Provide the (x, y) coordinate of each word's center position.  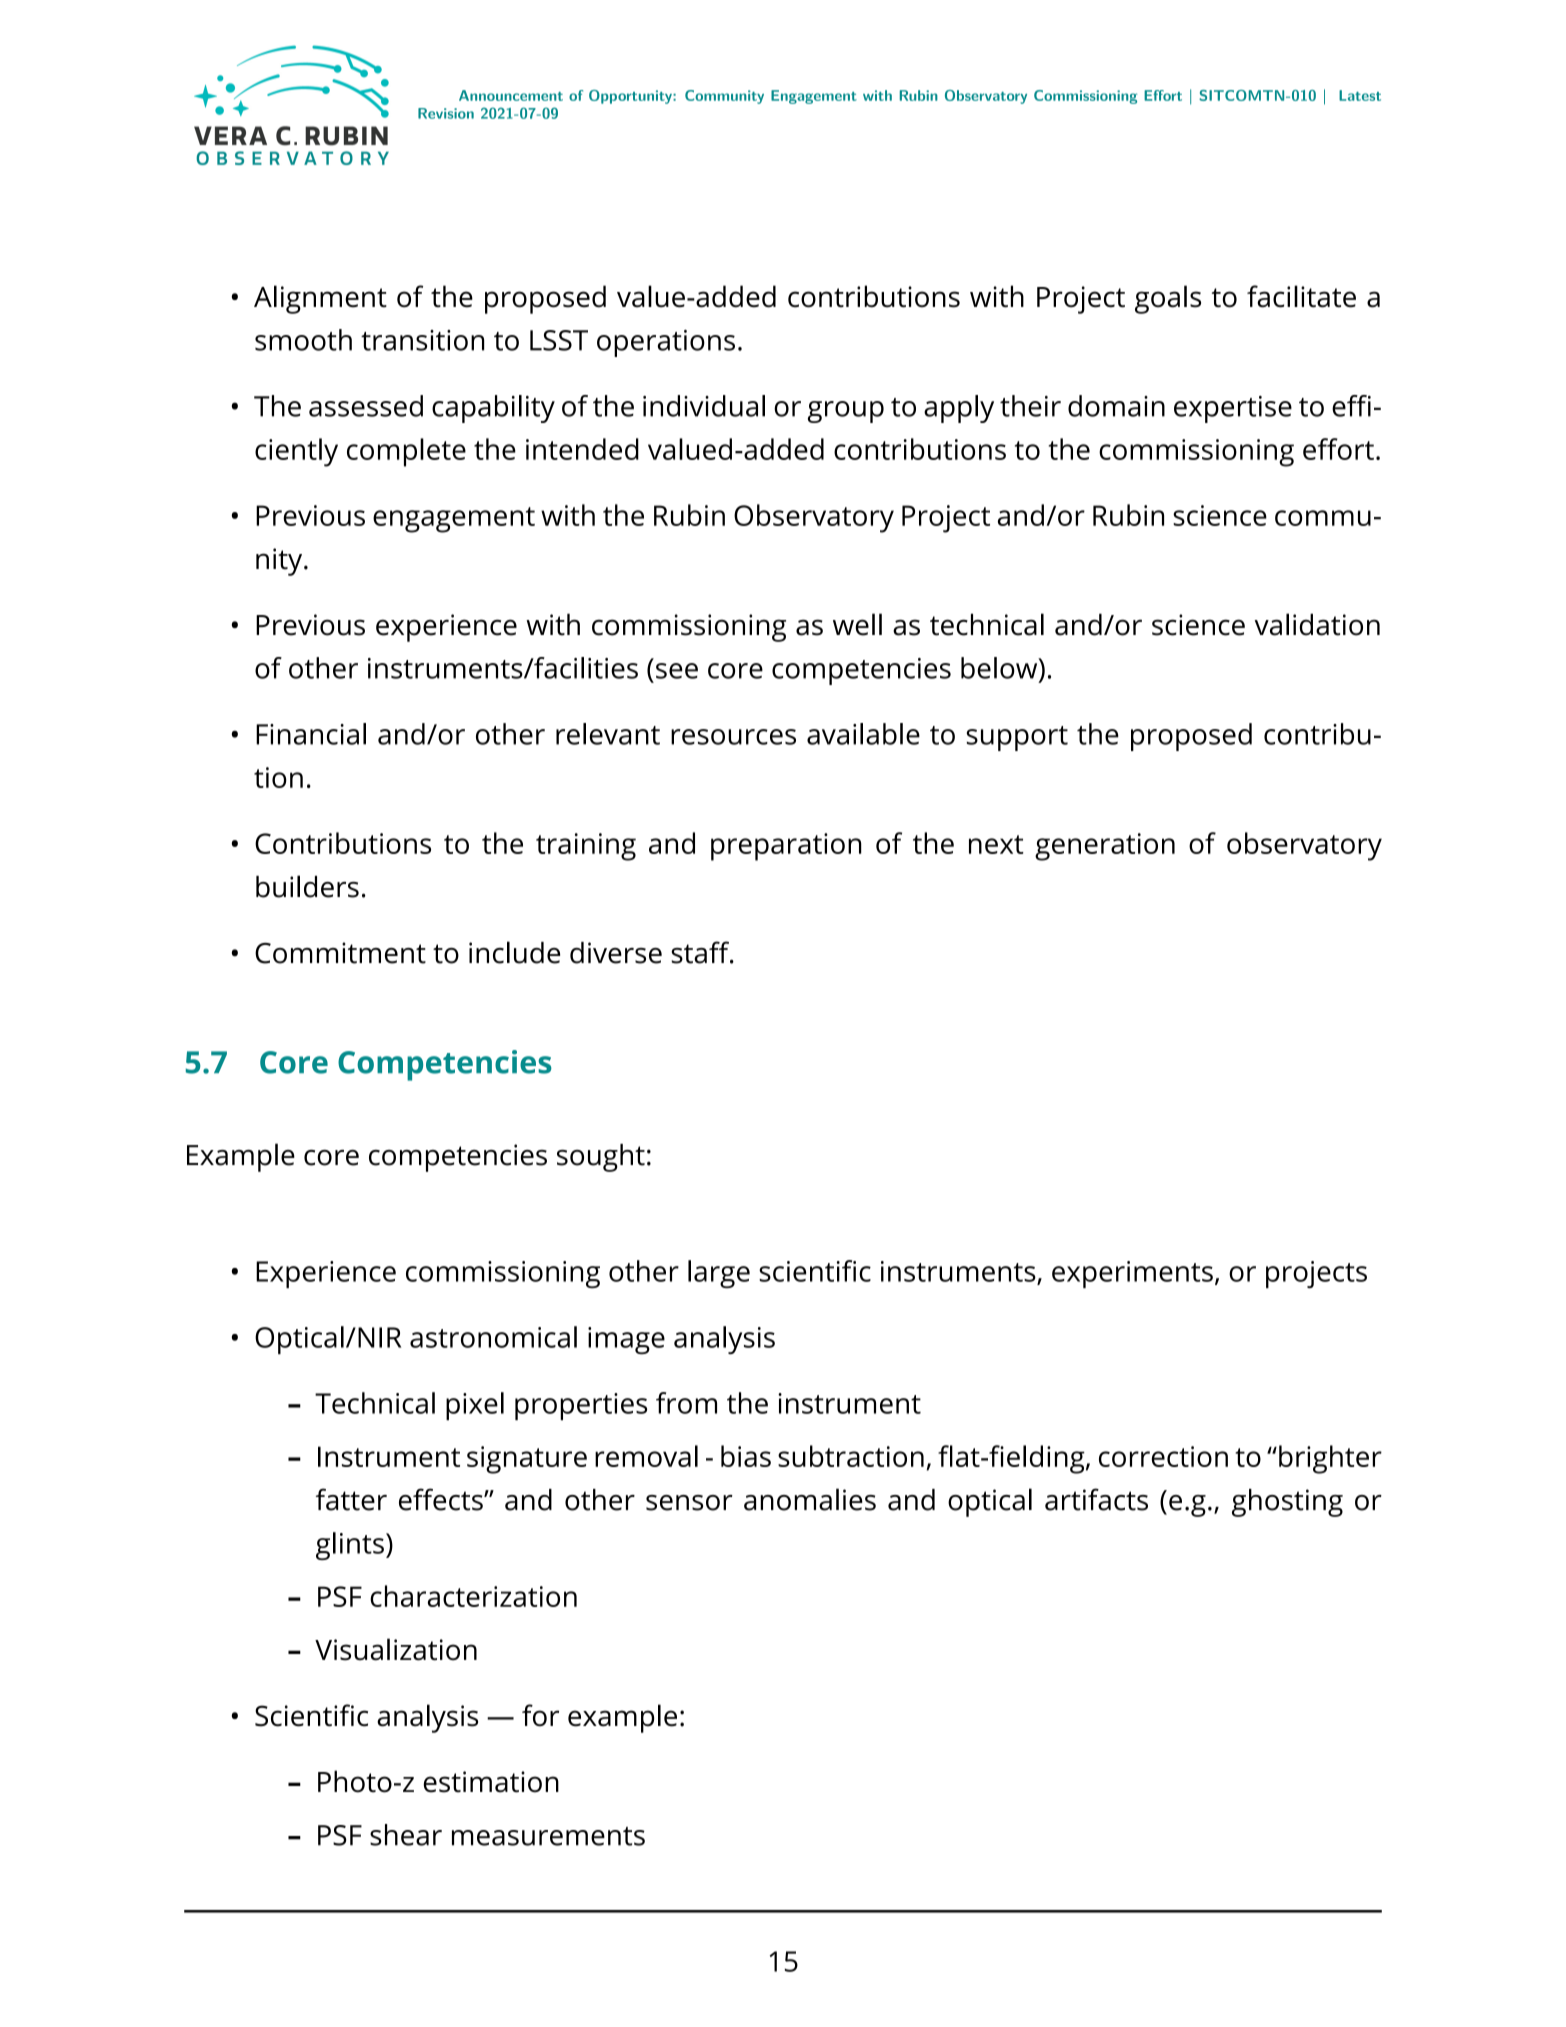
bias (746, 1456)
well (857, 624)
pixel (475, 1406)
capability (493, 409)
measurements (548, 1836)
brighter (1330, 1459)
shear (406, 1835)
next (996, 844)
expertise (1233, 409)
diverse (616, 953)
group (846, 412)
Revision (446, 113)
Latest (1360, 95)
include (514, 952)
